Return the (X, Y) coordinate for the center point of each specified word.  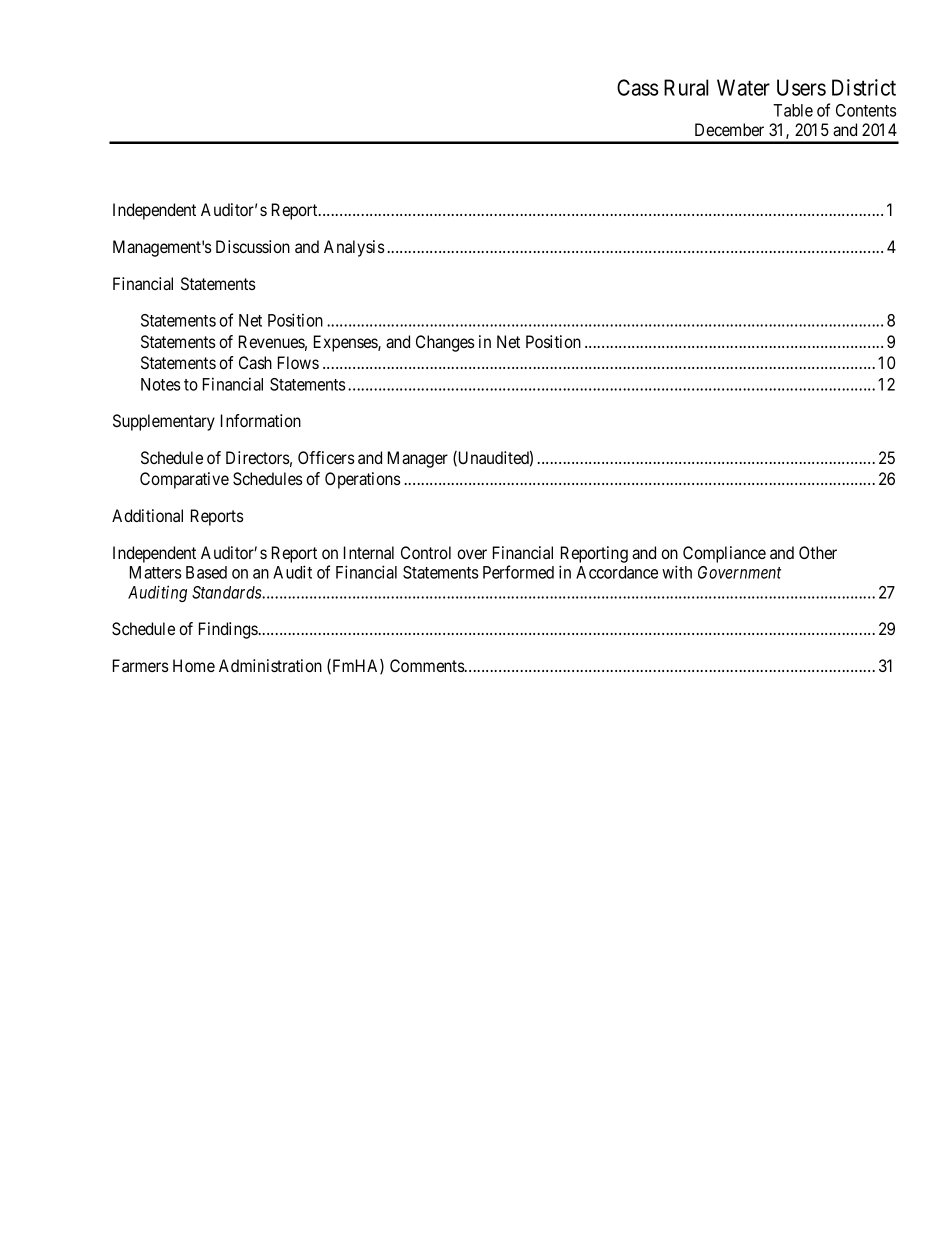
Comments (428, 665)
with (677, 572)
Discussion (253, 246)
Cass (638, 87)
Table (793, 110)
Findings (228, 630)
